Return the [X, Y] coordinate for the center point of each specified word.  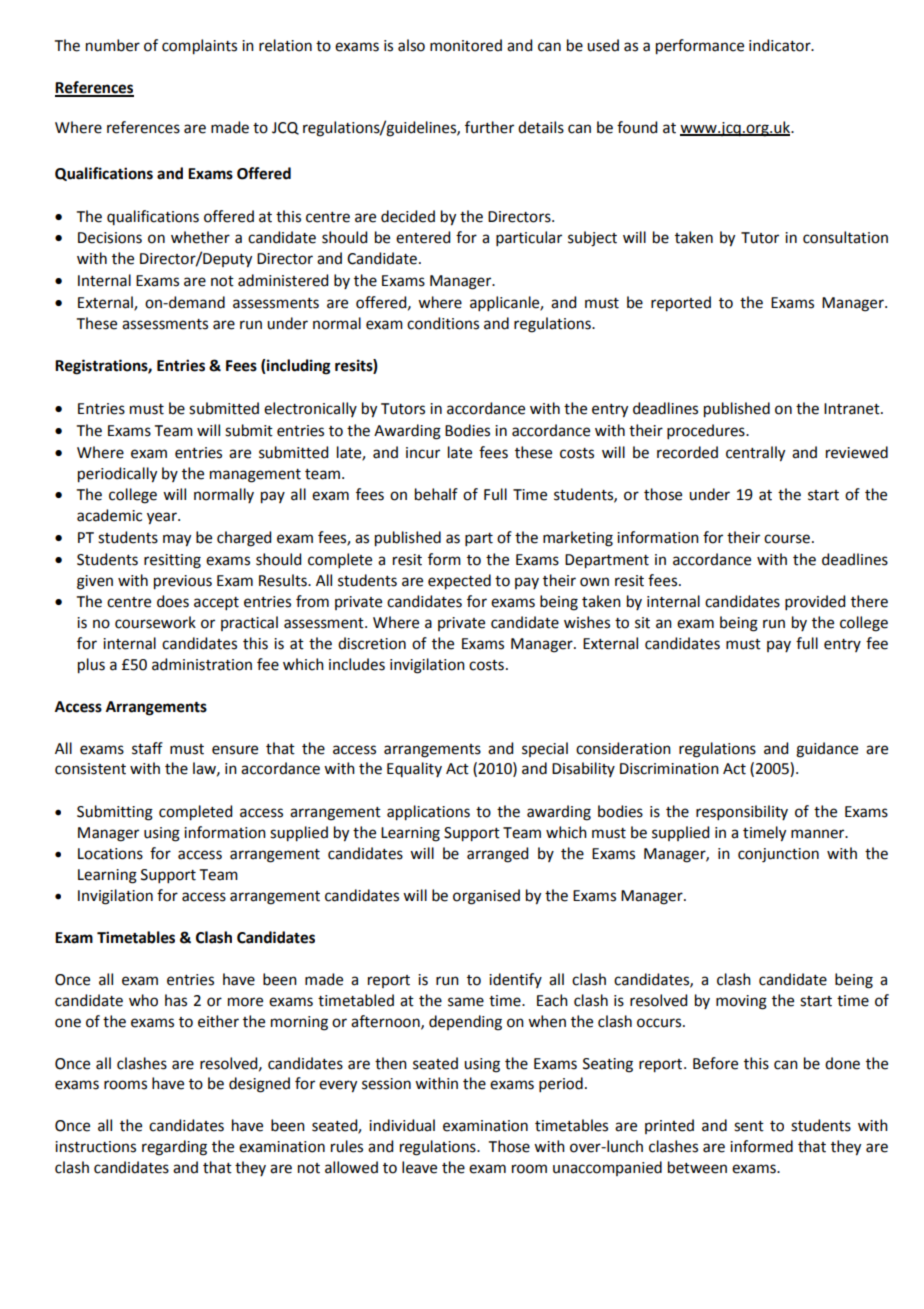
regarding [174, 1148]
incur [423, 453]
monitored [466, 45]
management [255, 476]
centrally [755, 454]
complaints [199, 47]
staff [147, 748]
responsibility [742, 812]
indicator [781, 45]
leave [419, 1167]
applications [428, 813]
